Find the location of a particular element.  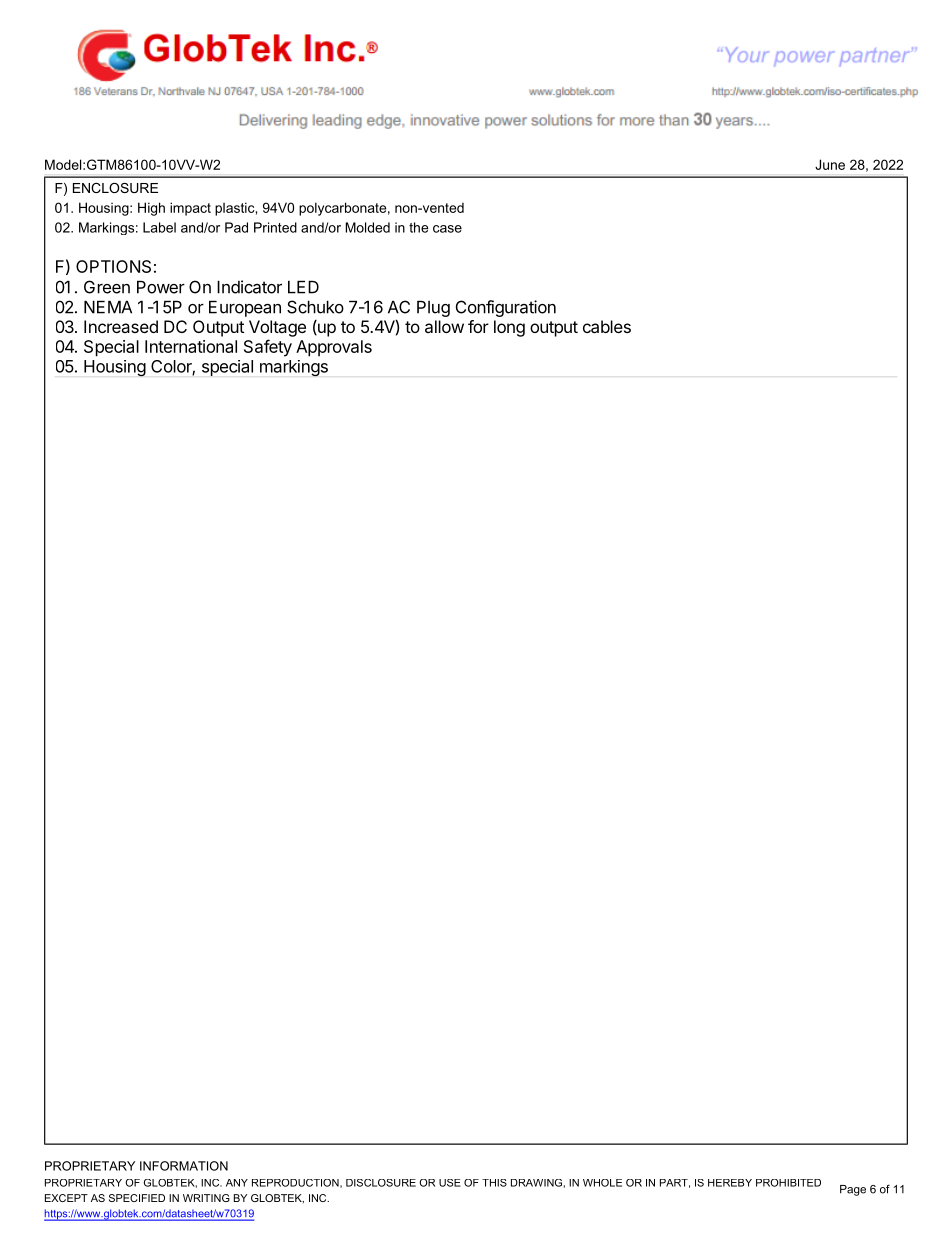

High is located at coordinates (151, 209).
